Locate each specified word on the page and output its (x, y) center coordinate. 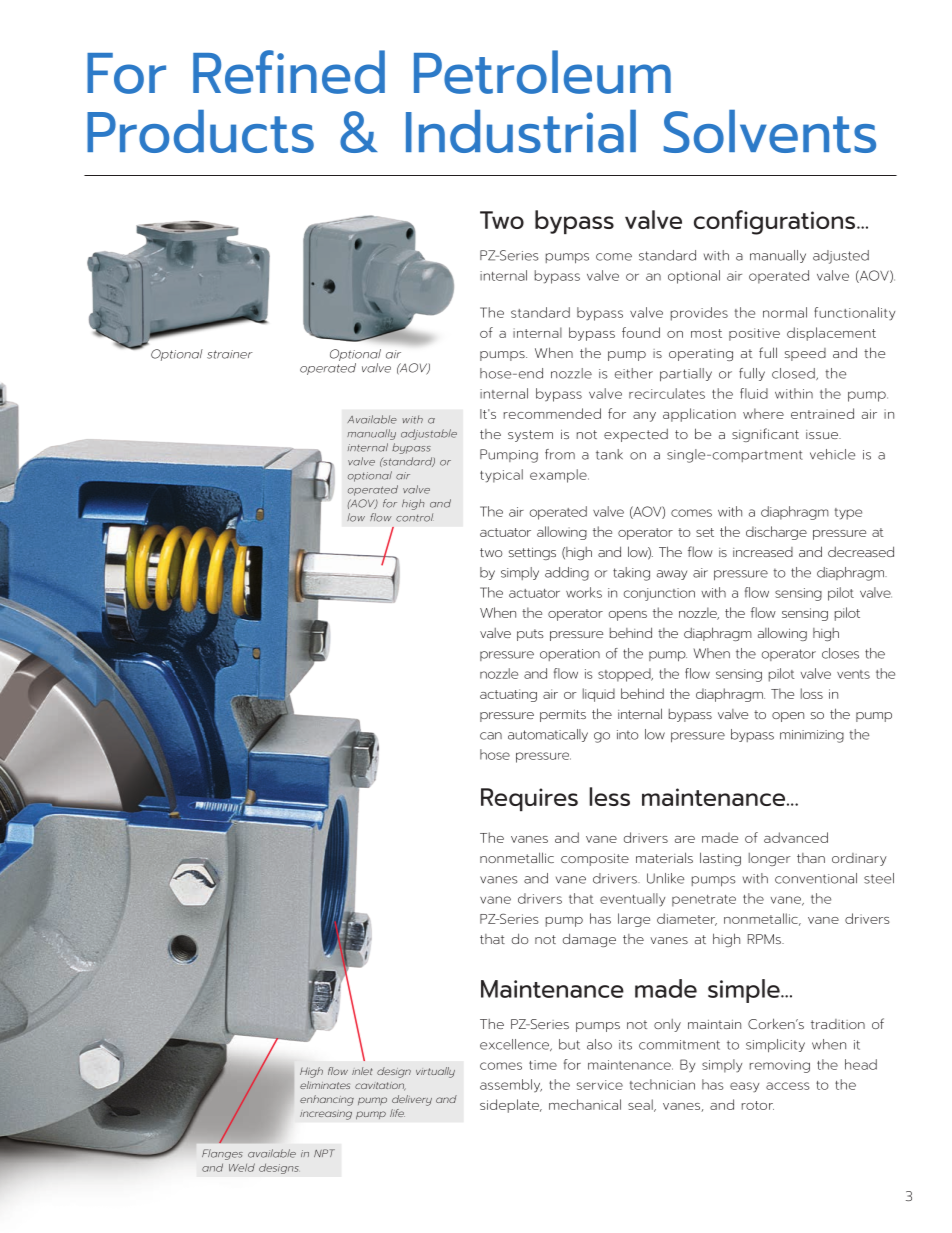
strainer (230, 354)
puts (530, 635)
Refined (289, 72)
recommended (552, 413)
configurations (774, 222)
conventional (816, 878)
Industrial (521, 131)
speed (805, 354)
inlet (362, 1071)
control (415, 517)
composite (595, 859)
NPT (324, 1153)
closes (840, 653)
